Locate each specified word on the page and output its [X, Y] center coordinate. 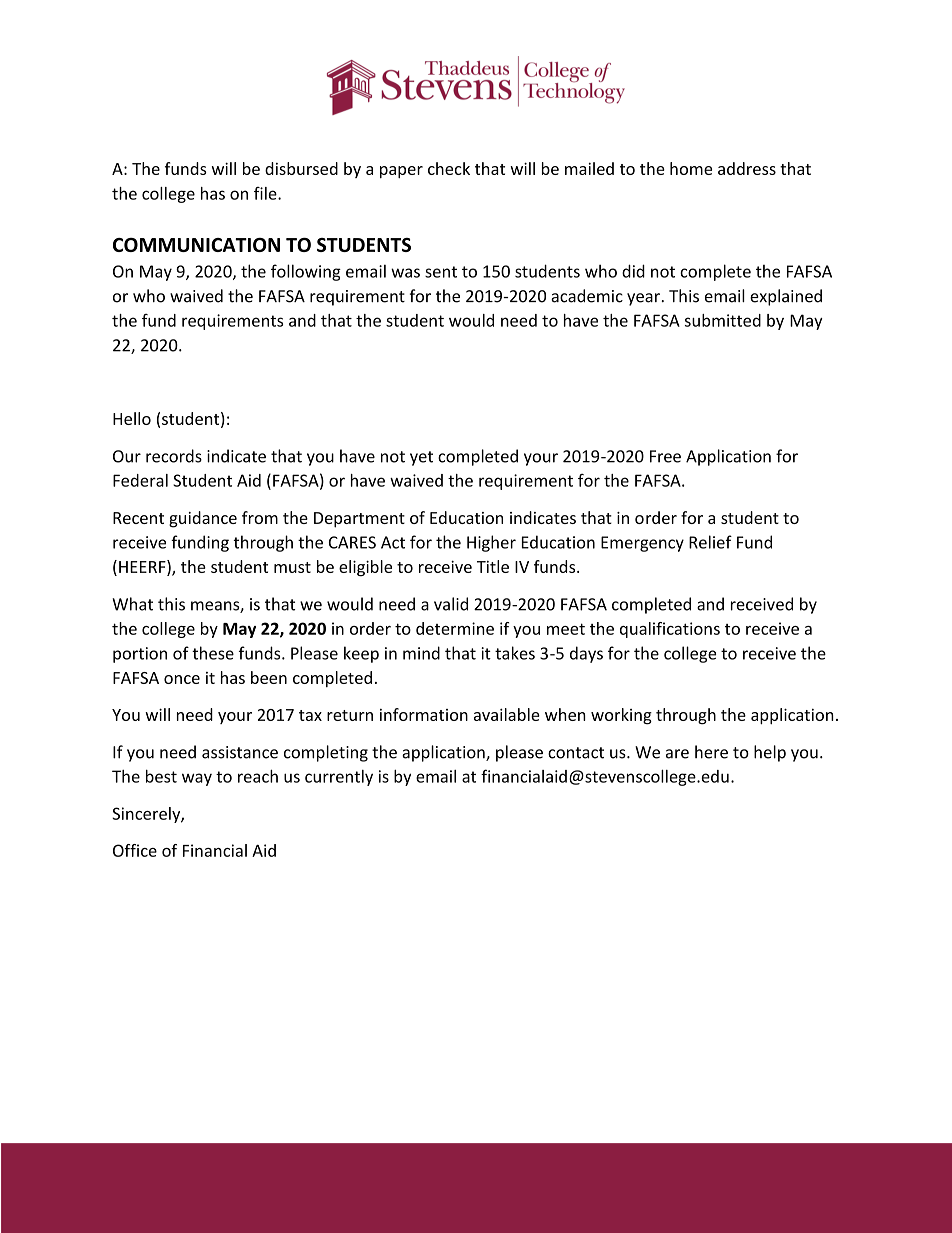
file [266, 193]
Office [135, 850]
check [449, 168]
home [691, 168]
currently [339, 778]
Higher [491, 543]
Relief [710, 542]
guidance [203, 519]
